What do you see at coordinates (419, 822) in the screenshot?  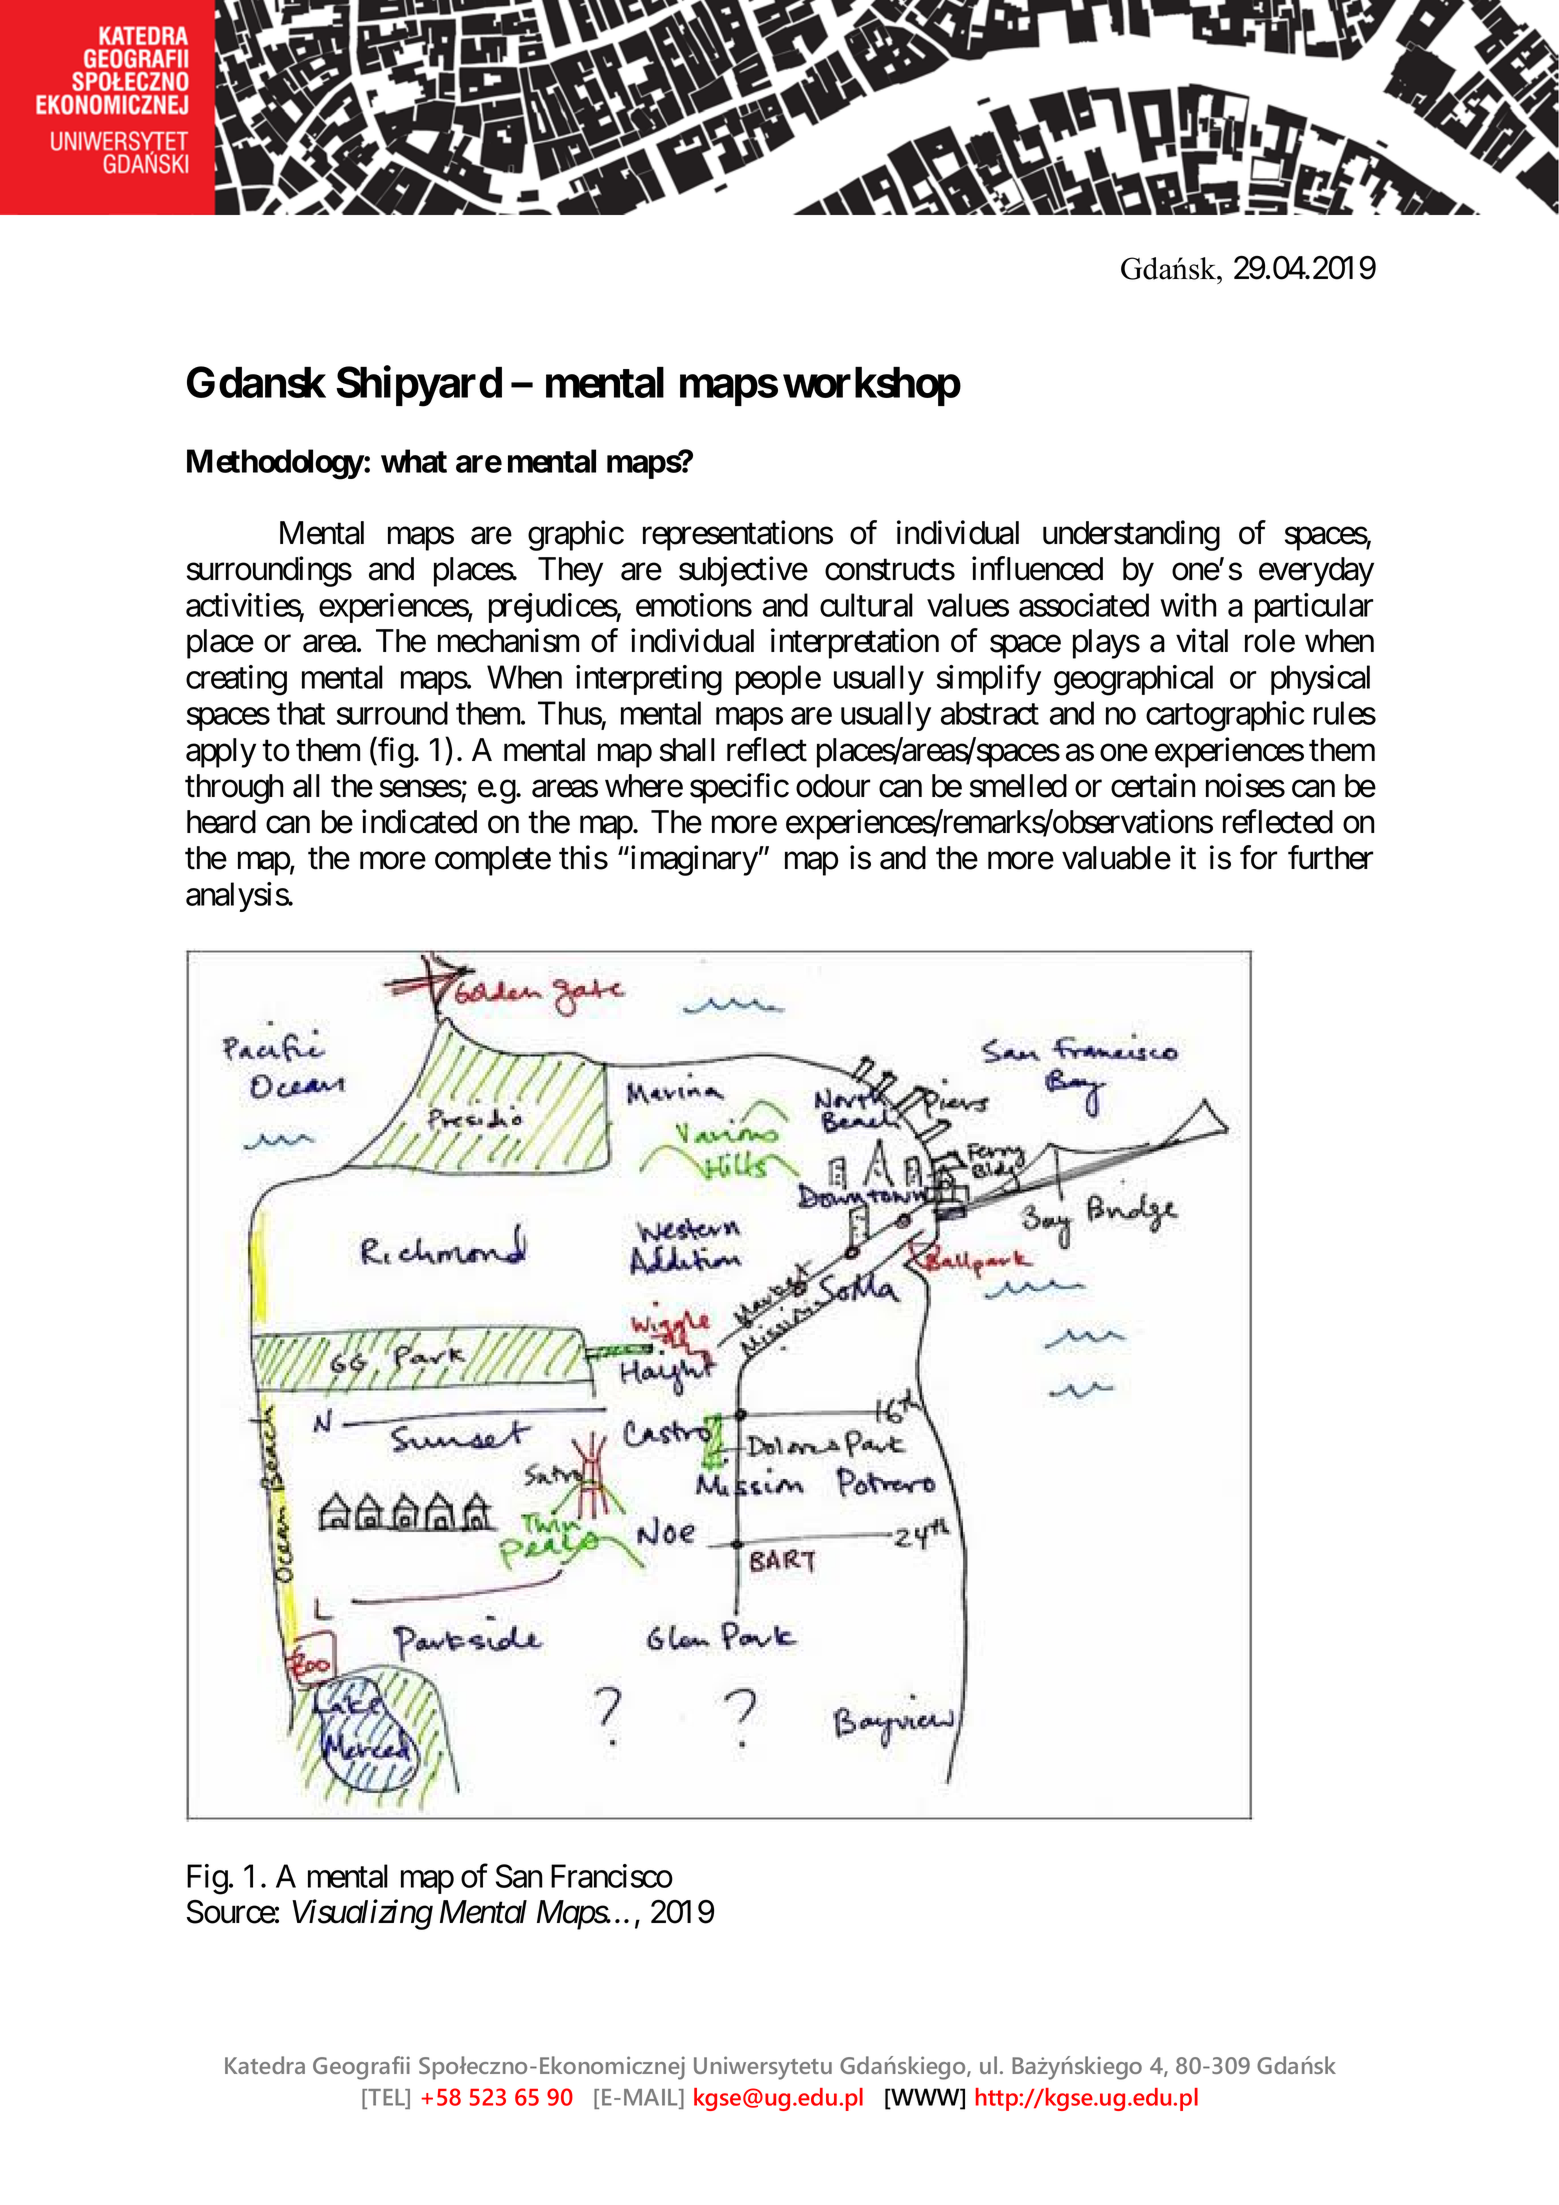 I see `indicated` at bounding box center [419, 822].
